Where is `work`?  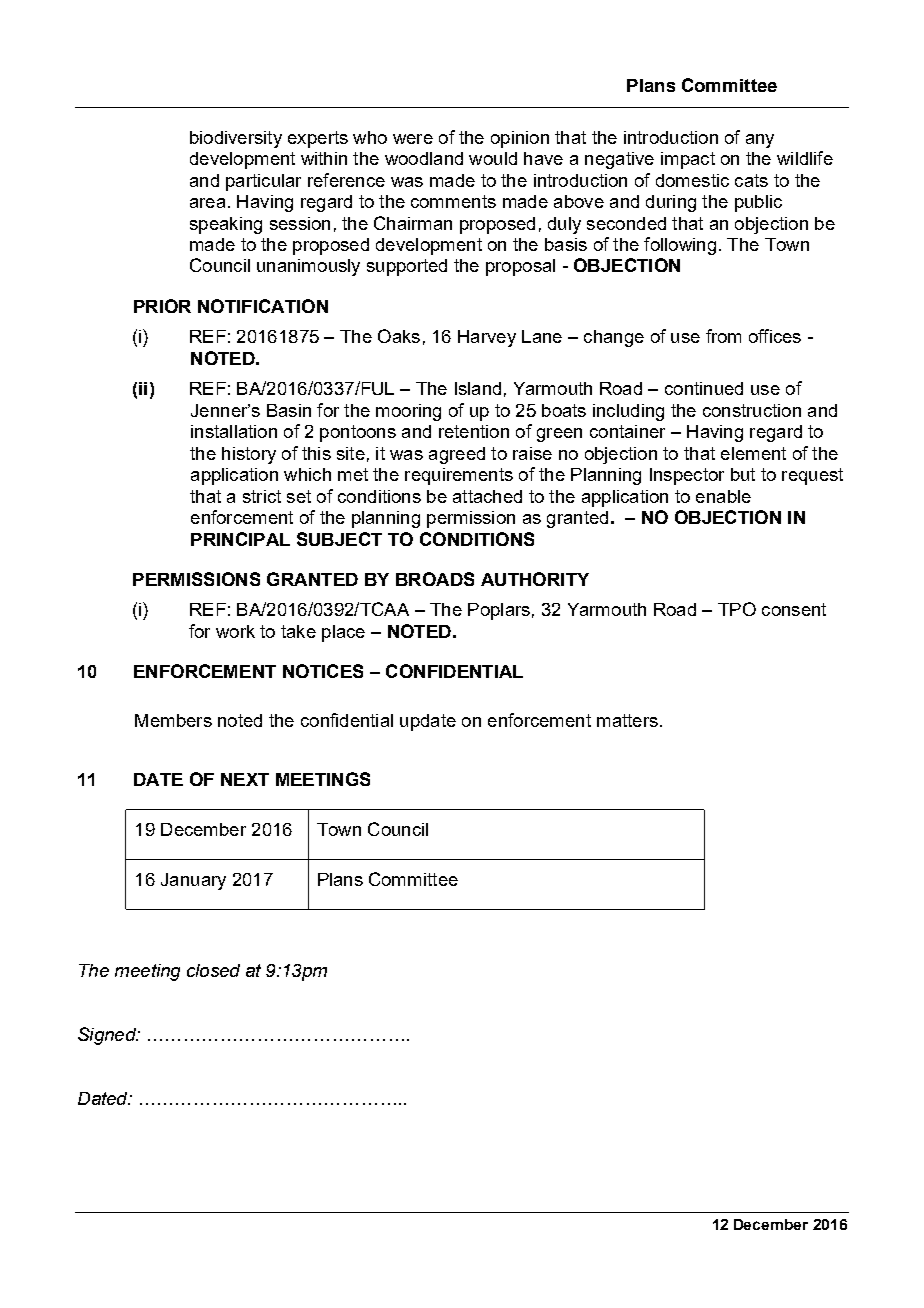
work is located at coordinates (235, 631).
